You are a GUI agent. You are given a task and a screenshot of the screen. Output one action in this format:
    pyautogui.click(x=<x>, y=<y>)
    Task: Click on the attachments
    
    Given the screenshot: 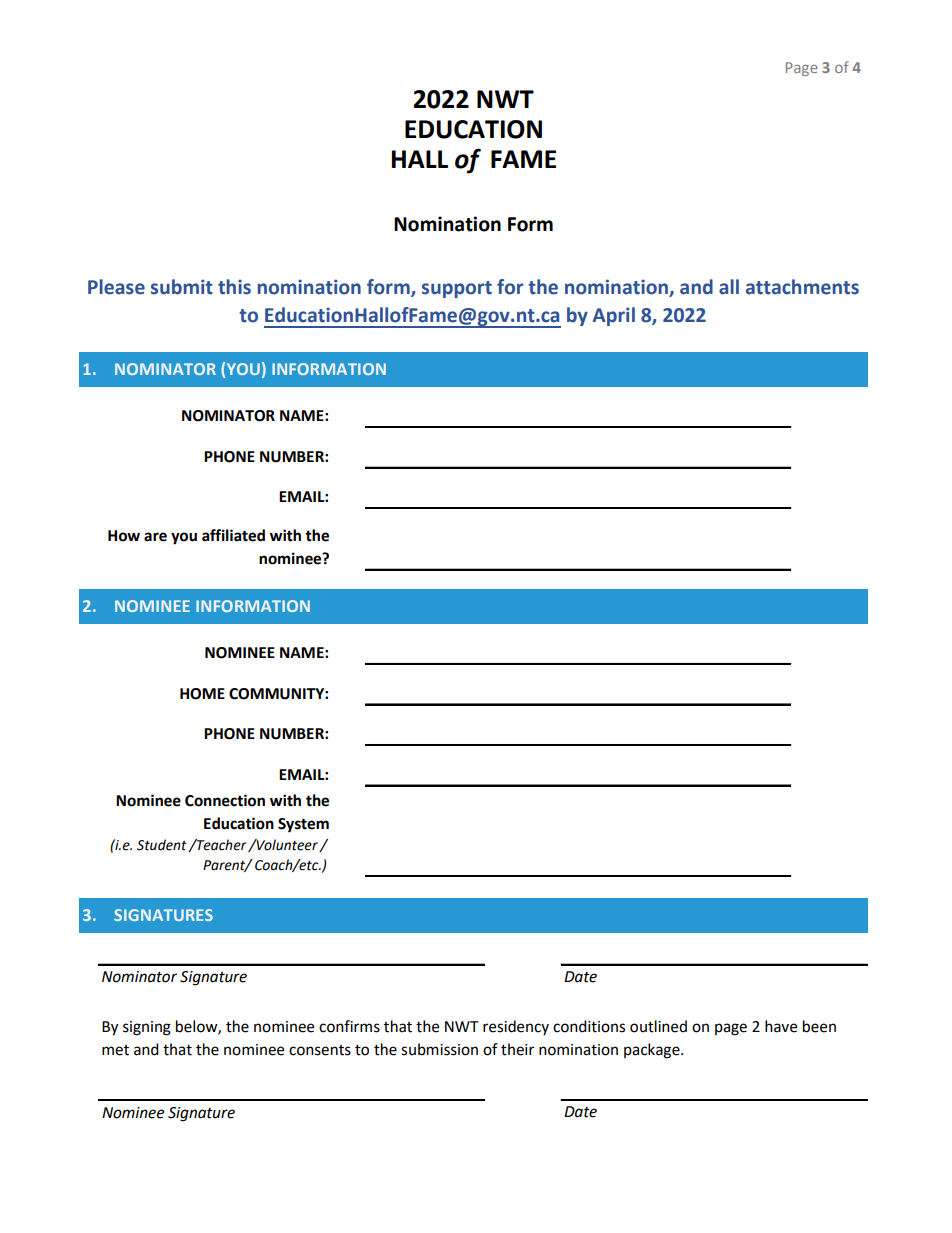 What is the action you would take?
    pyautogui.click(x=802, y=287)
